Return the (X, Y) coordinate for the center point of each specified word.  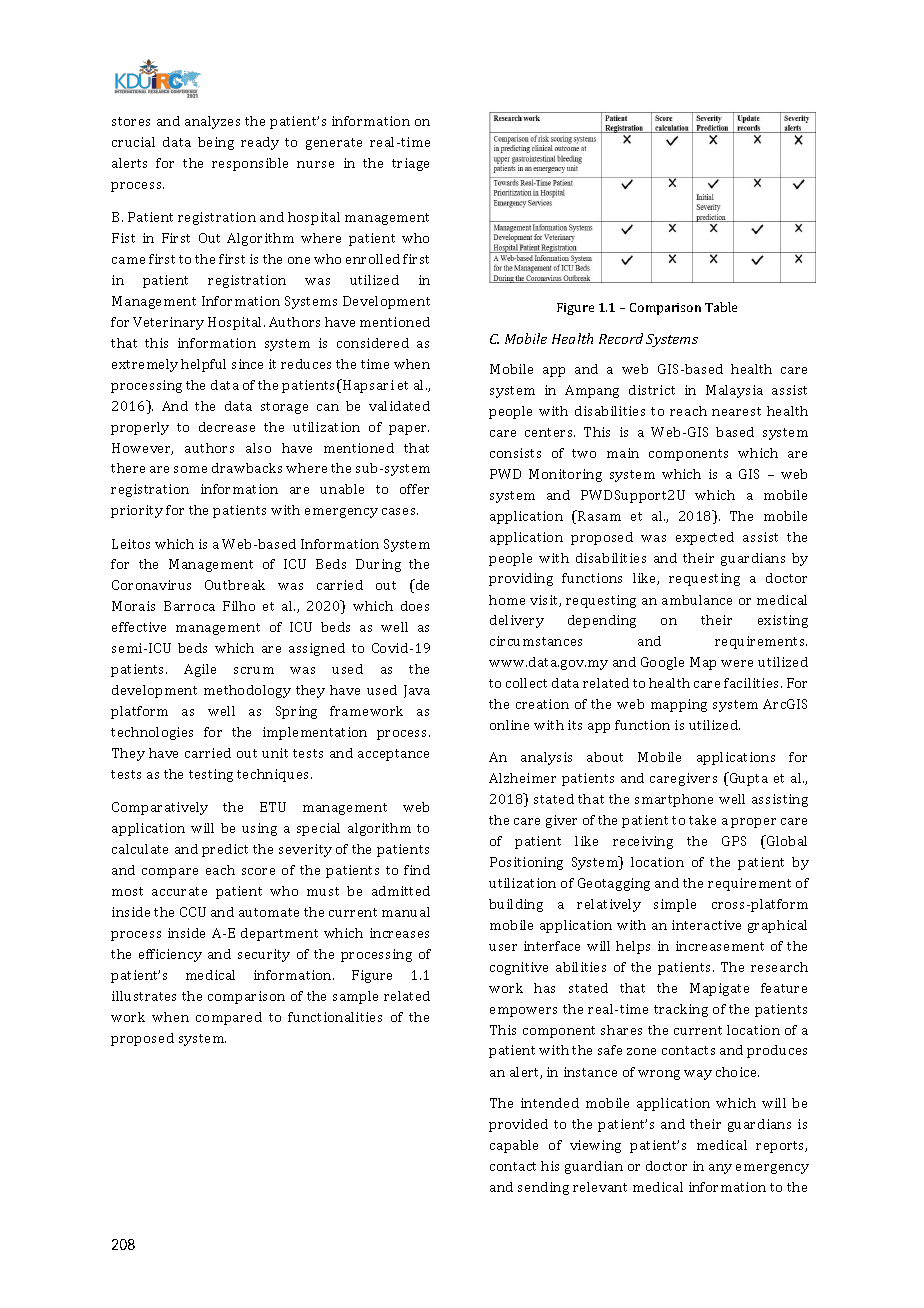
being (216, 143)
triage (410, 164)
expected (705, 538)
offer (414, 489)
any (720, 1169)
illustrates (144, 996)
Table (721, 307)
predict (225, 850)
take (702, 820)
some (190, 469)
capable (514, 1146)
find (417, 870)
